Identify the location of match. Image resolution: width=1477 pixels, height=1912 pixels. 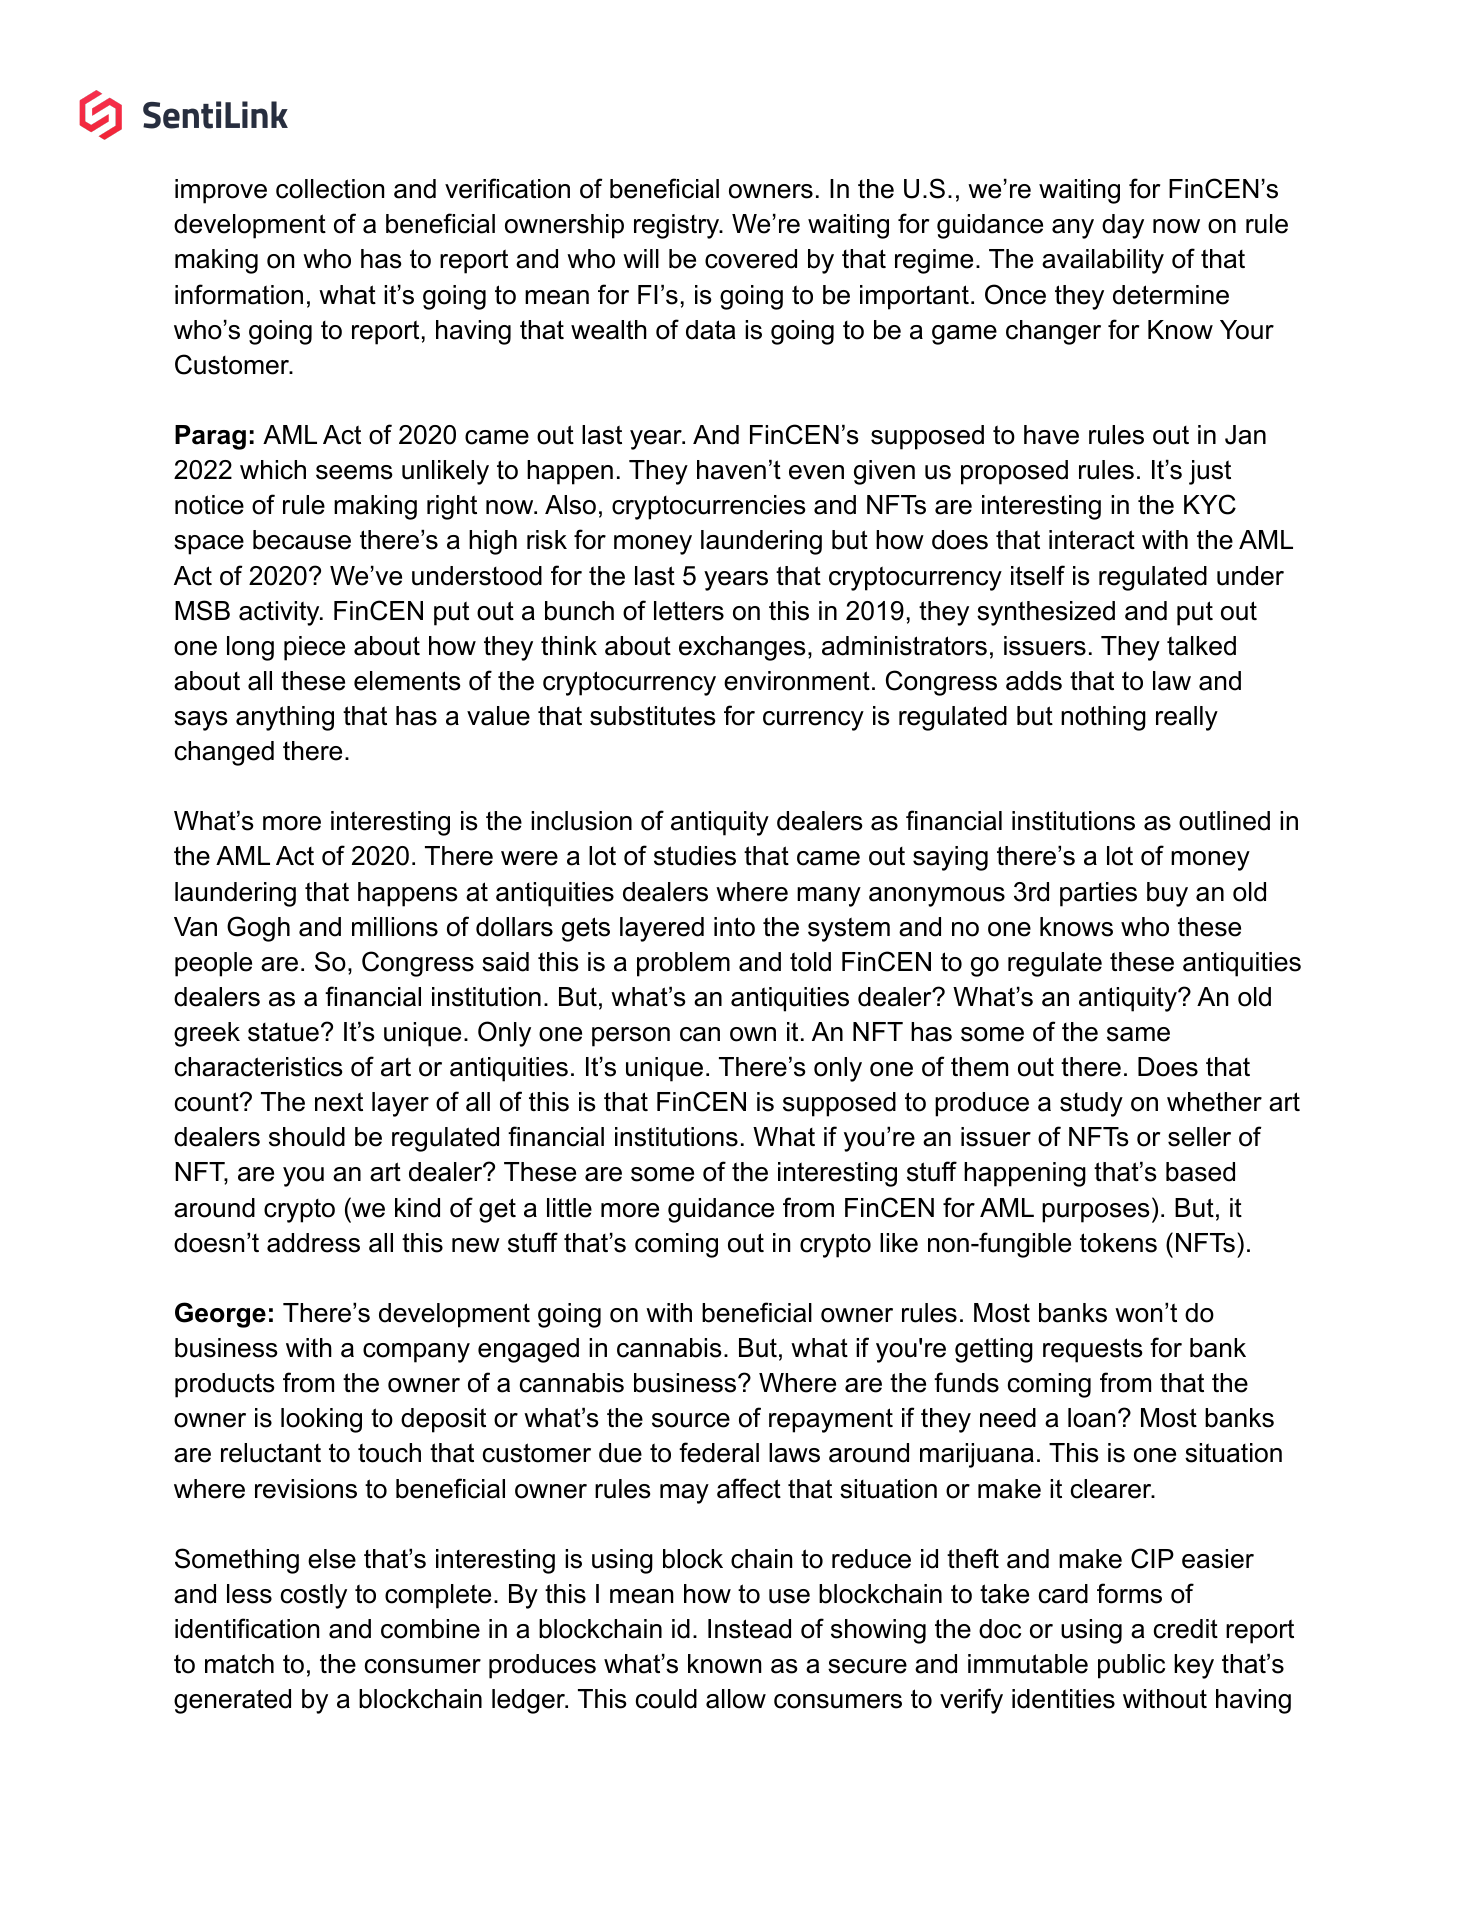
(239, 1664).
